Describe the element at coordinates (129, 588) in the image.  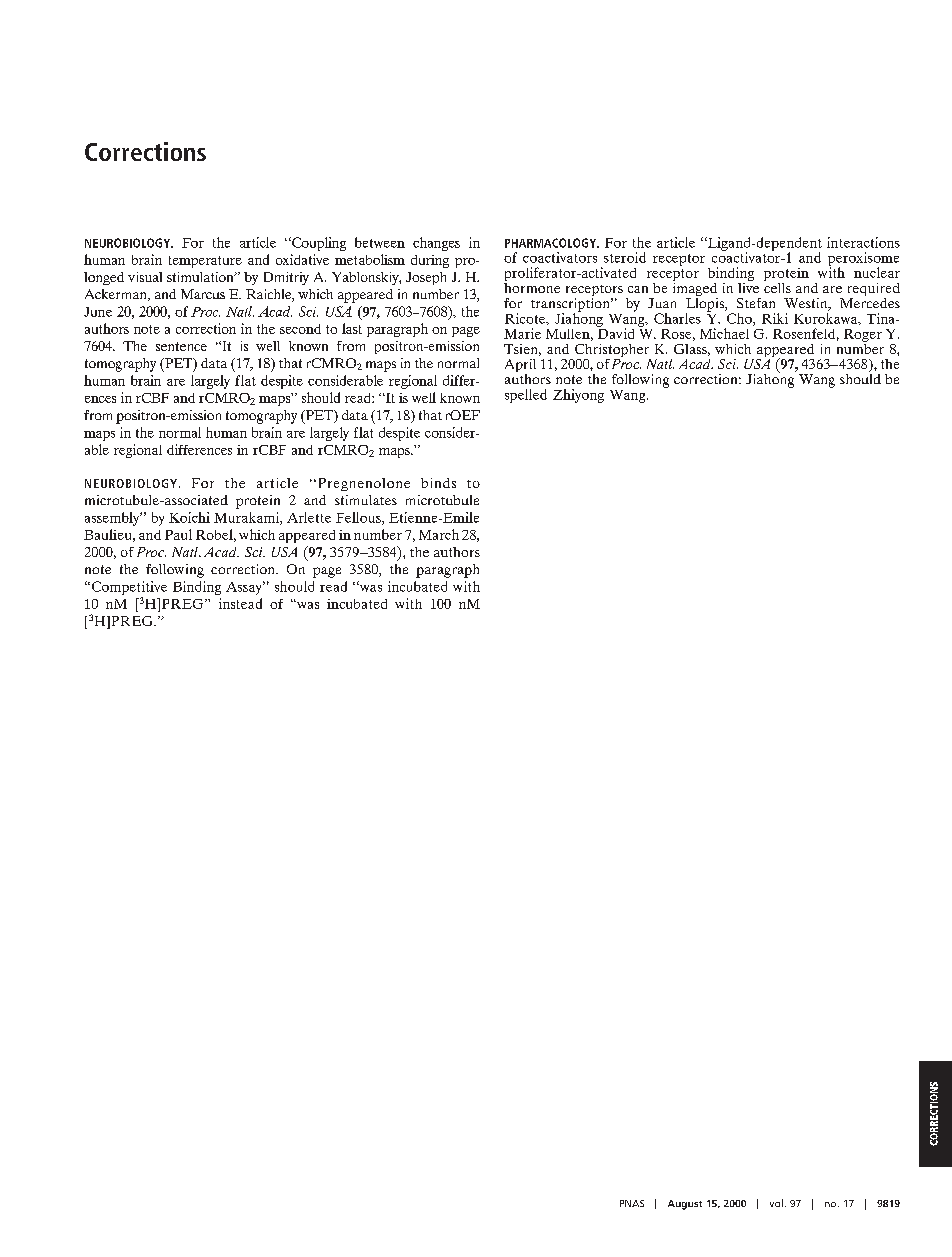
I see `Competitive` at that location.
